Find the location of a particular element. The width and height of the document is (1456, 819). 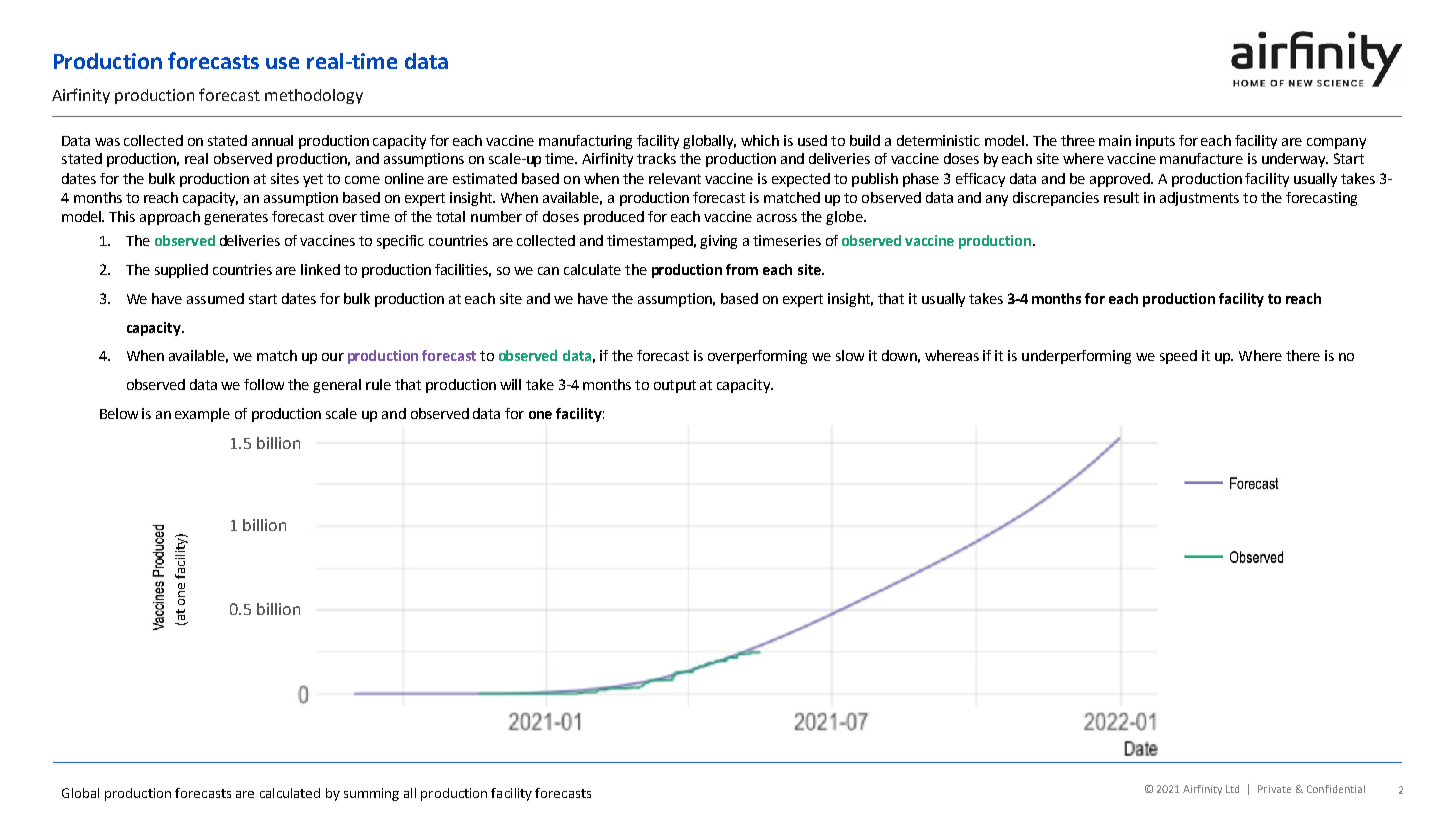

which is located at coordinates (760, 140).
